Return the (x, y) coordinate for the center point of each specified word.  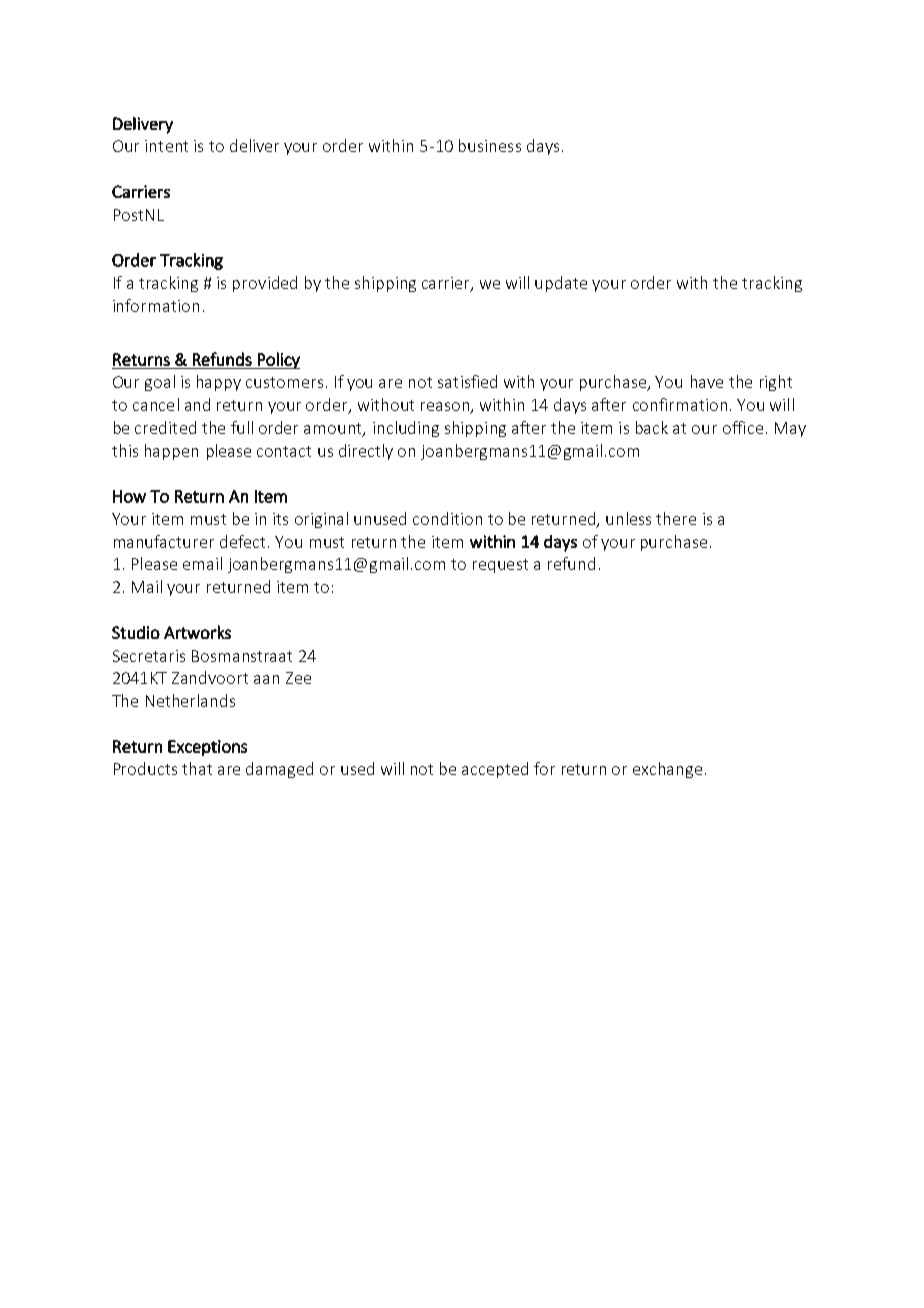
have (707, 381)
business (490, 145)
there (676, 518)
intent (166, 146)
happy (219, 383)
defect (244, 541)
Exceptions (207, 748)
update (561, 284)
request (500, 566)
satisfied (467, 381)
